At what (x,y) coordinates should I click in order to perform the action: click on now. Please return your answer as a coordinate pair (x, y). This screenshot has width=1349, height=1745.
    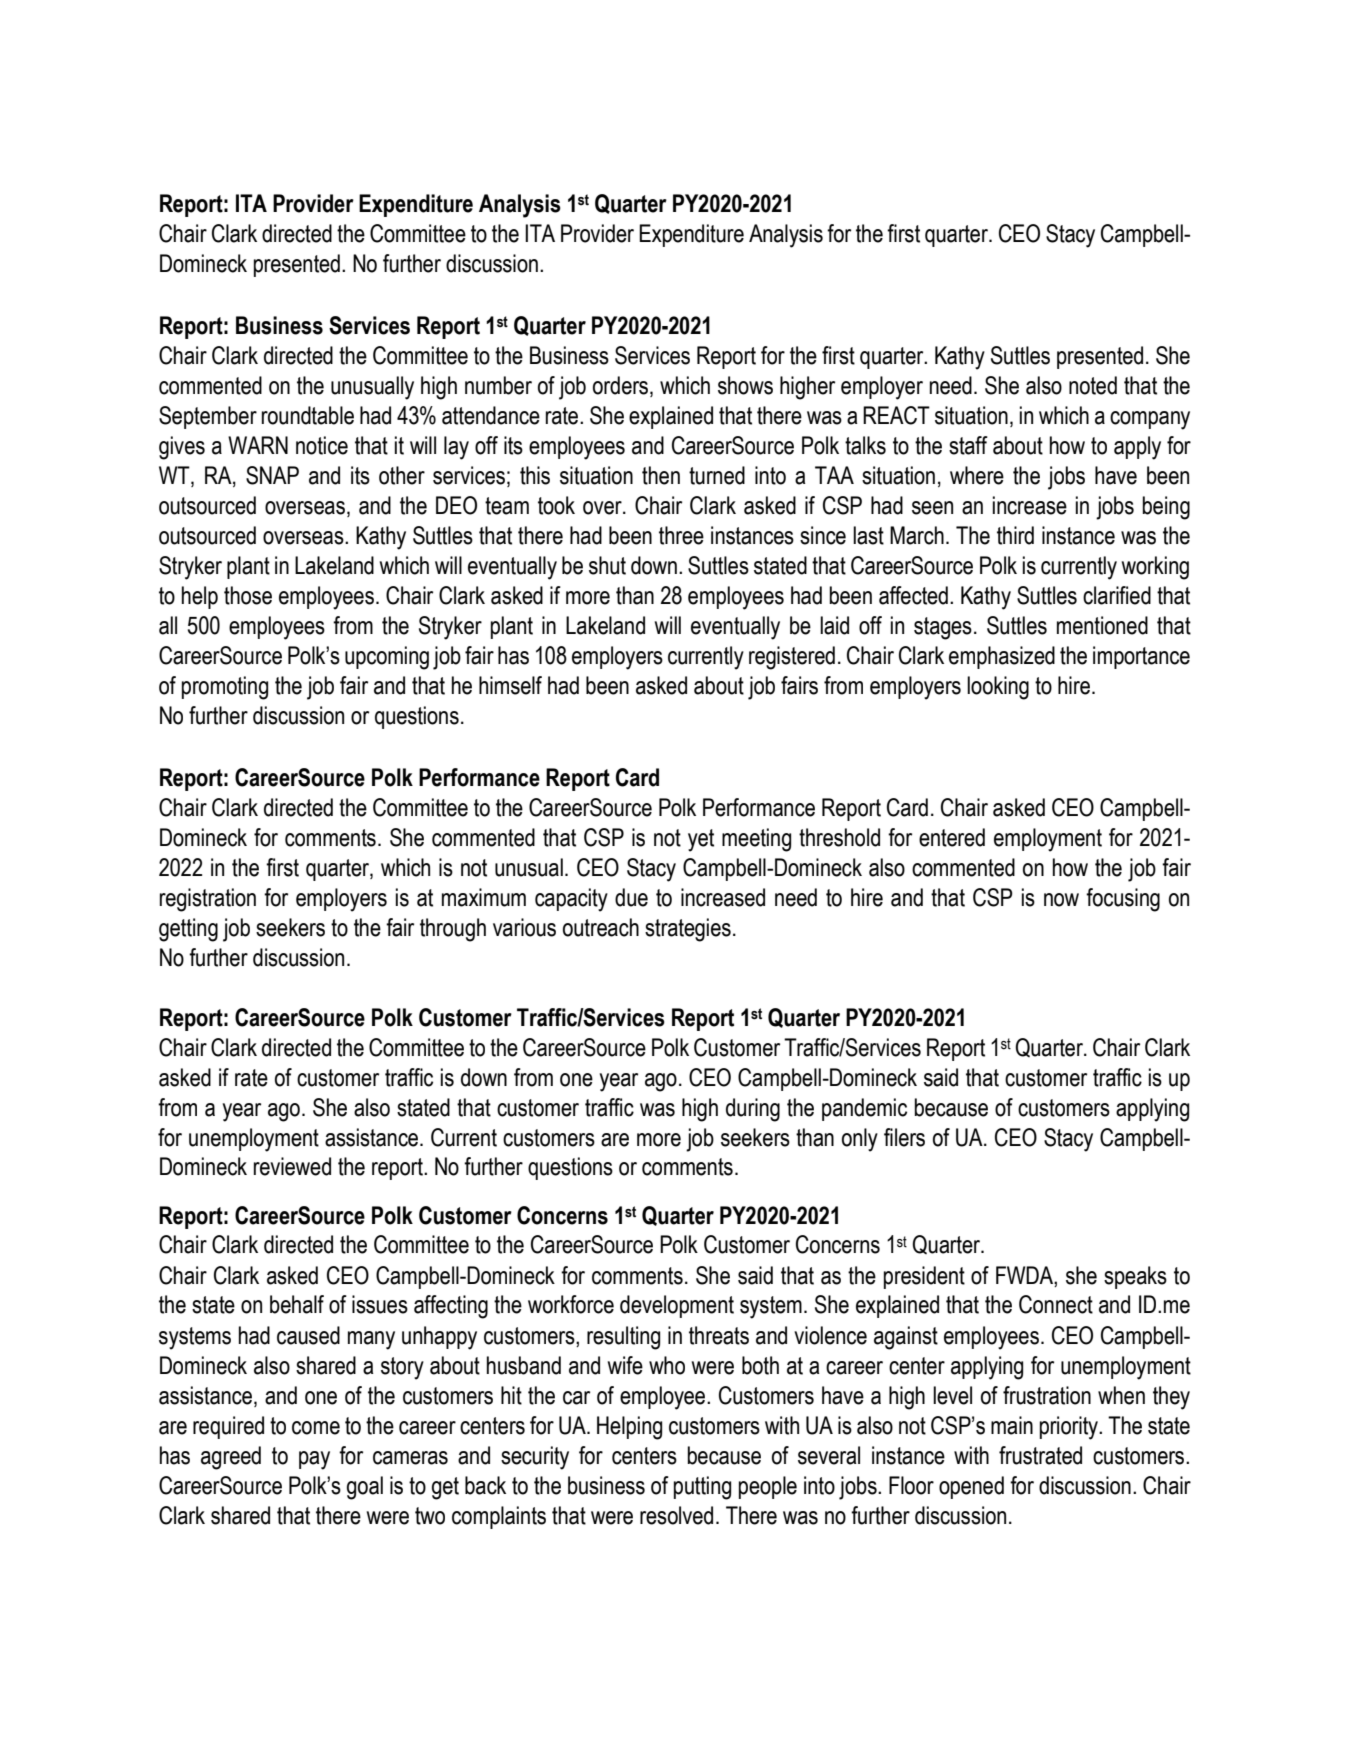
    Looking at the image, I should click on (1061, 900).
